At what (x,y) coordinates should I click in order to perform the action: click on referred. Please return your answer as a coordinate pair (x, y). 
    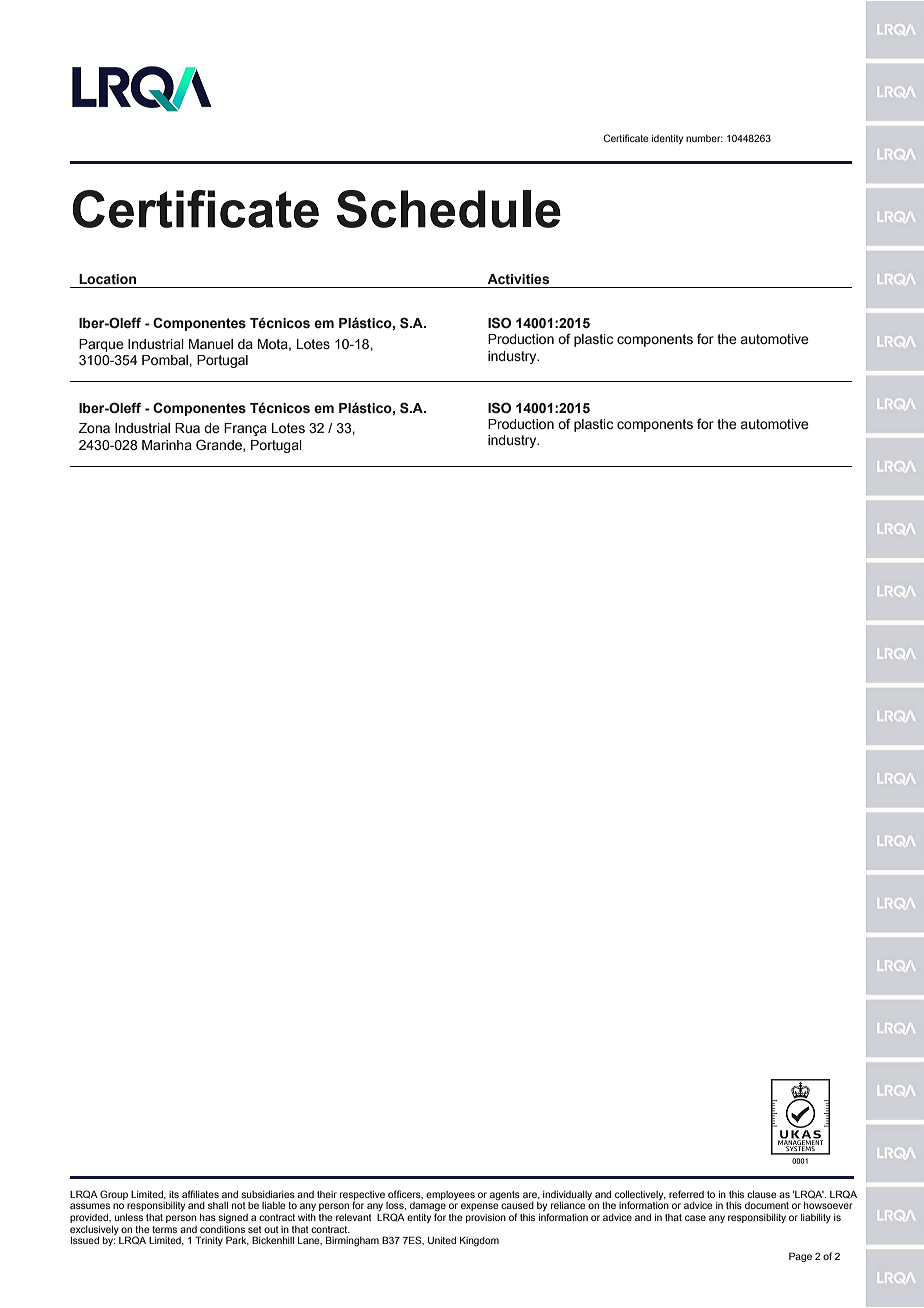
    Looking at the image, I should click on (686, 1194).
